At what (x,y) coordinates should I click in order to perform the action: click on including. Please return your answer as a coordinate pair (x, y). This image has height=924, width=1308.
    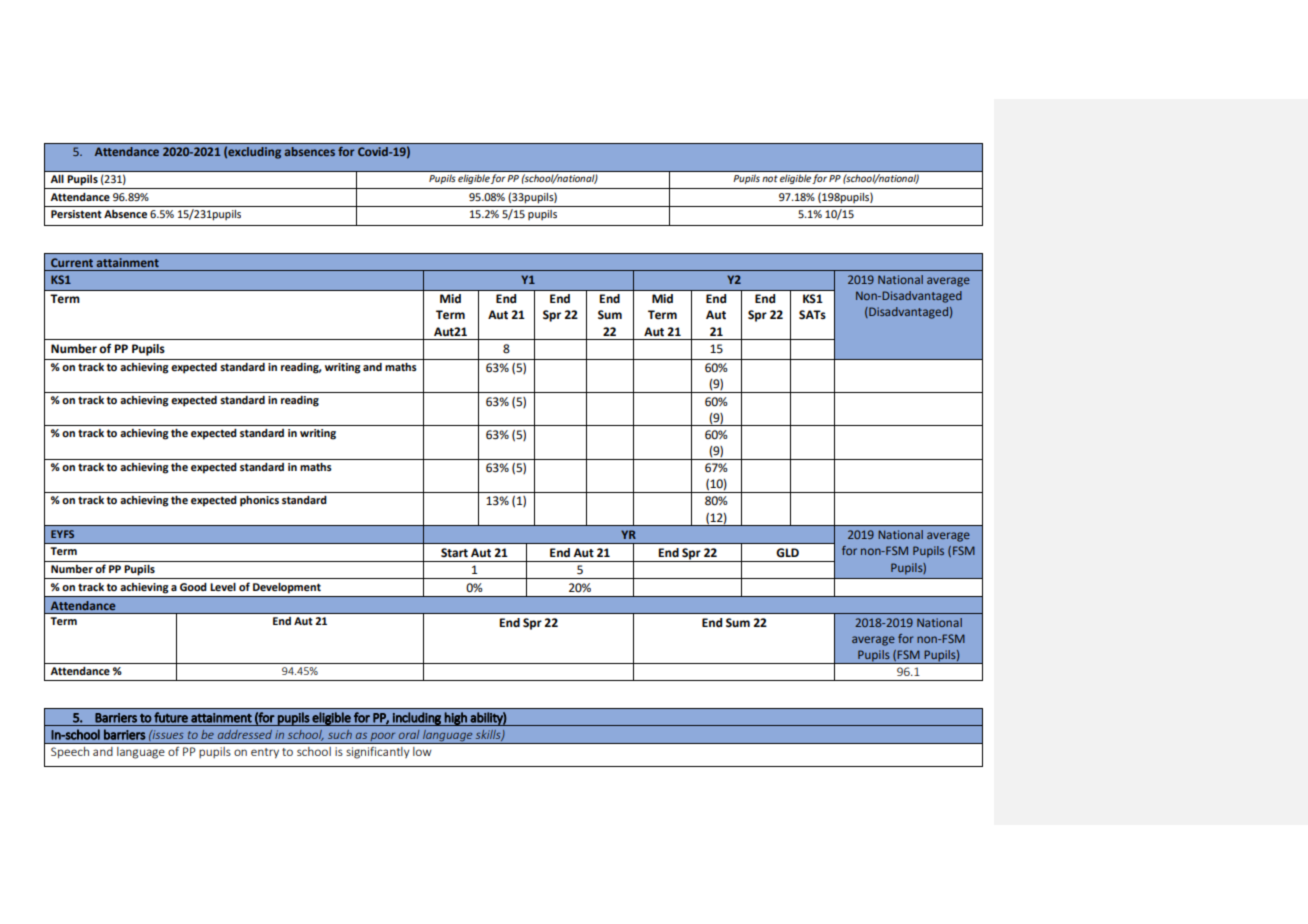
    Looking at the image, I should click on (417, 719).
